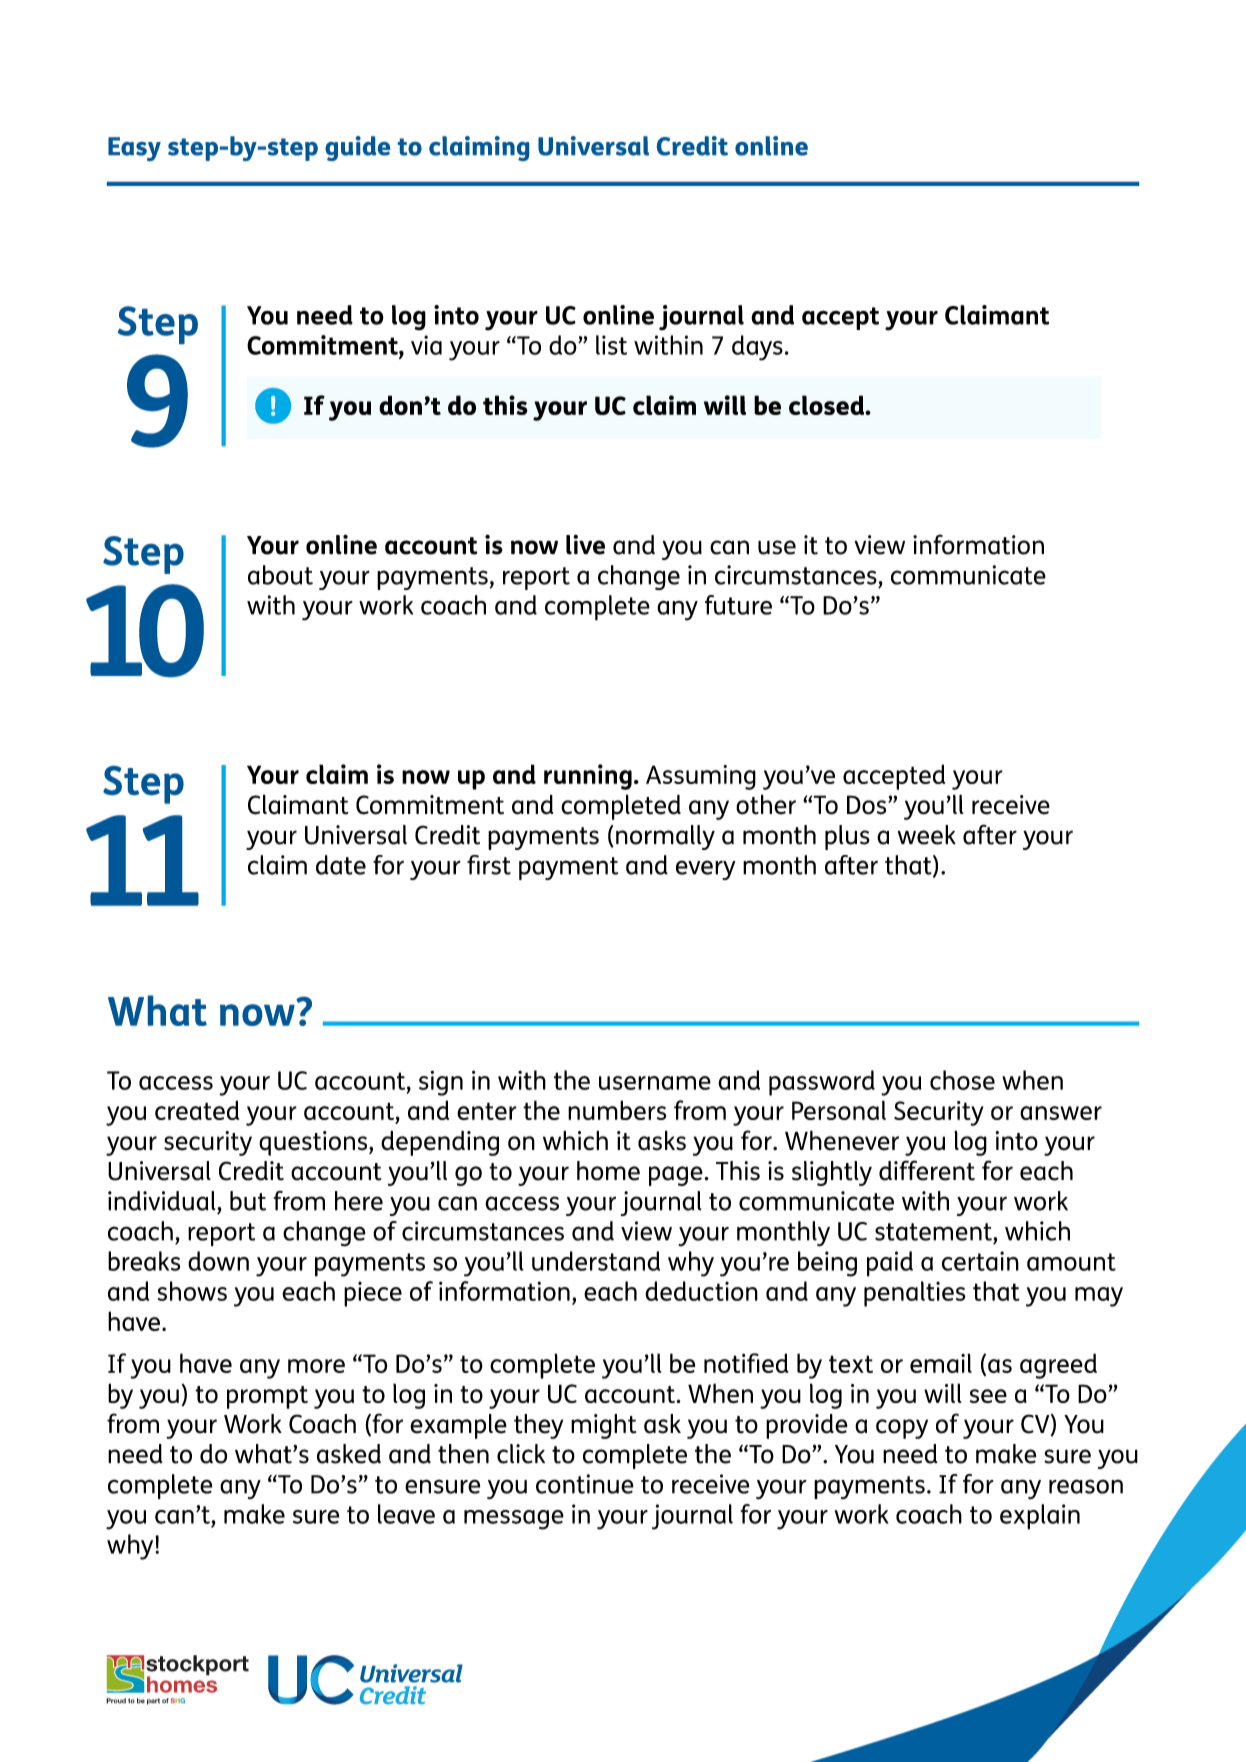  Describe the element at coordinates (280, 575) in the image. I see `about` at that location.
